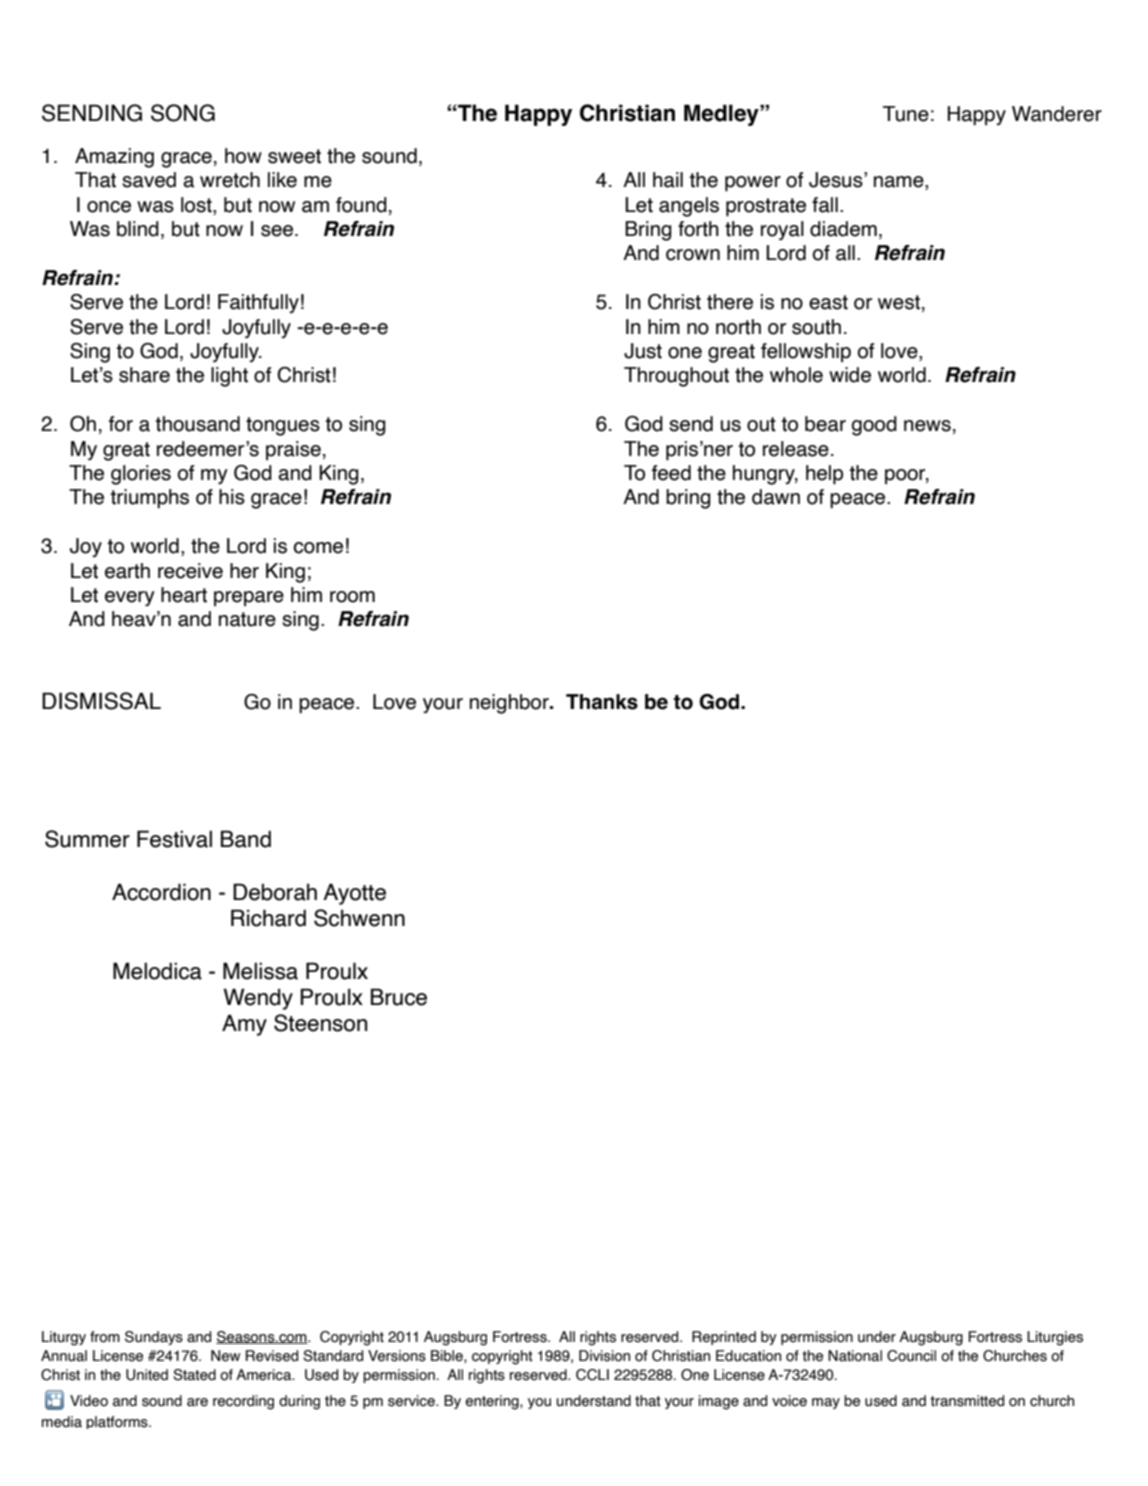 This screenshot has width=1148, height=1486. Describe the element at coordinates (190, 571) in the screenshot. I see `receive` at that location.
